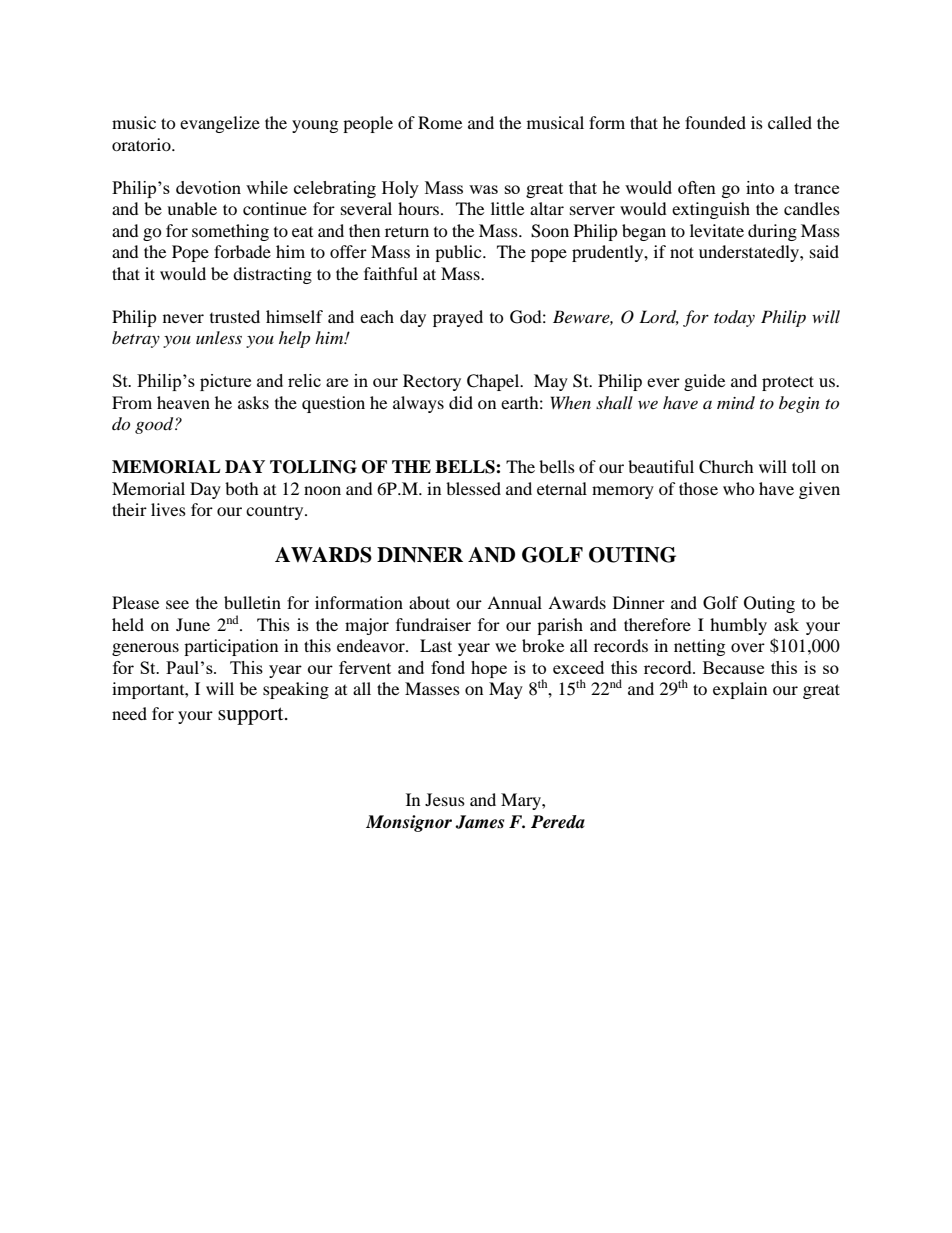 The image size is (952, 1233). Describe the element at coordinates (473, 488) in the screenshot. I see `blessed` at that location.
